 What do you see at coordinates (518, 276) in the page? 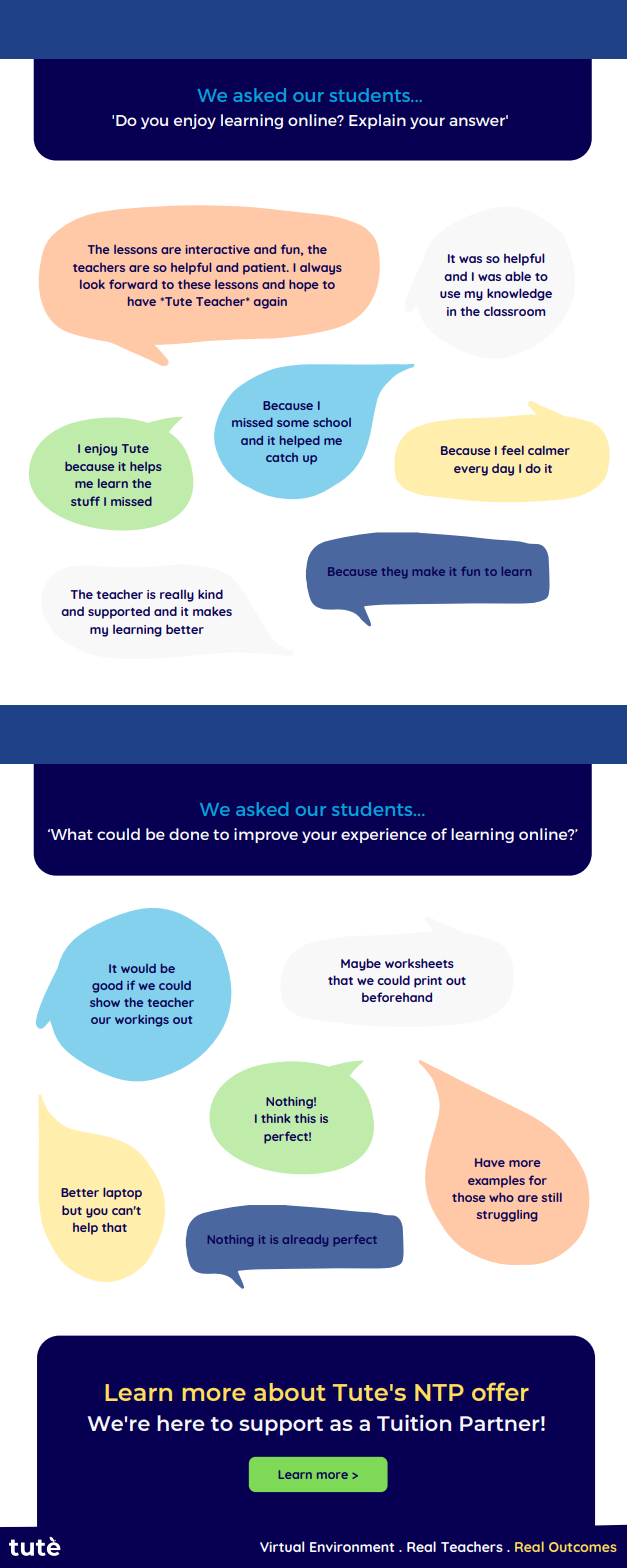
I see `able` at bounding box center [518, 276].
